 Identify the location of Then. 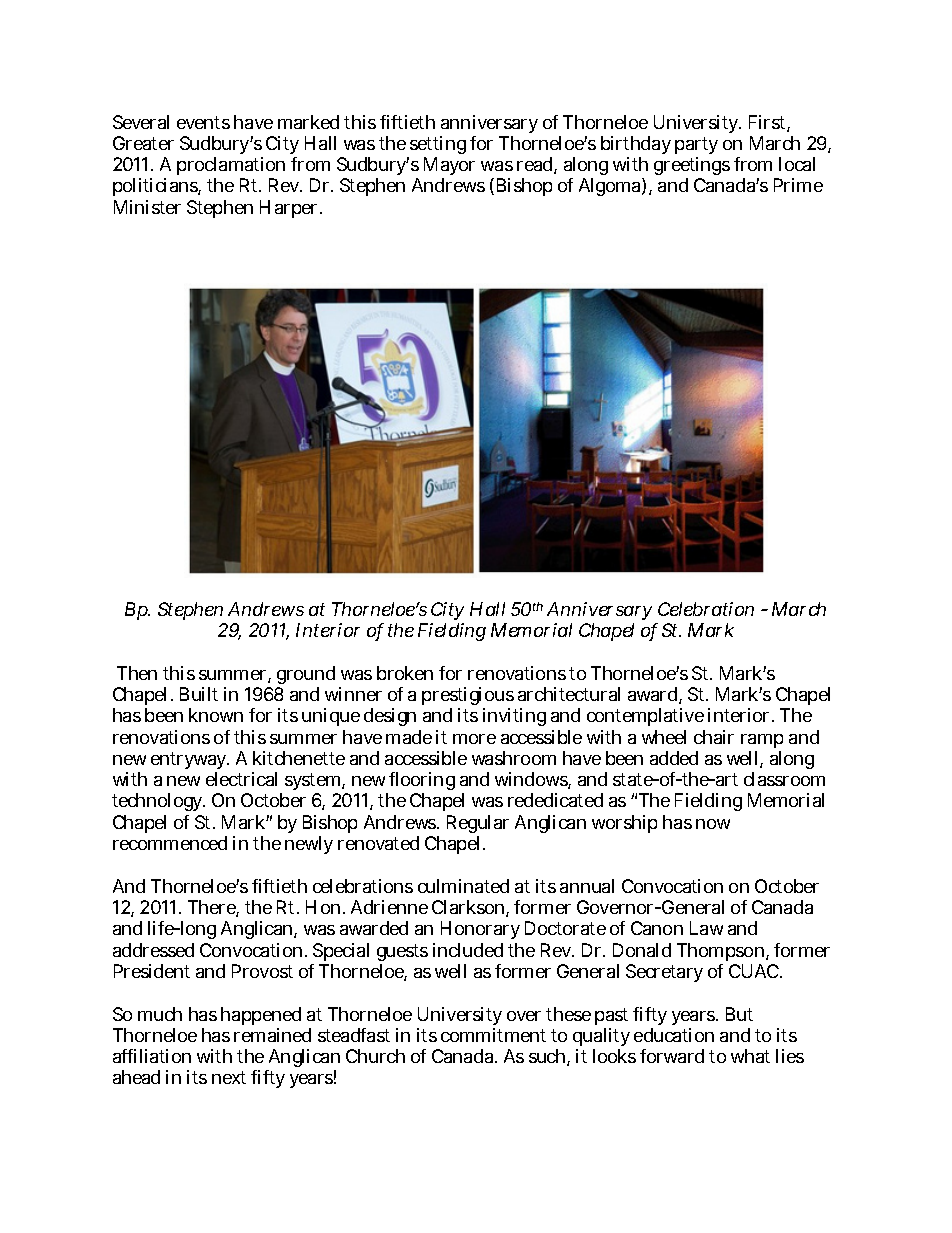
(137, 673).
